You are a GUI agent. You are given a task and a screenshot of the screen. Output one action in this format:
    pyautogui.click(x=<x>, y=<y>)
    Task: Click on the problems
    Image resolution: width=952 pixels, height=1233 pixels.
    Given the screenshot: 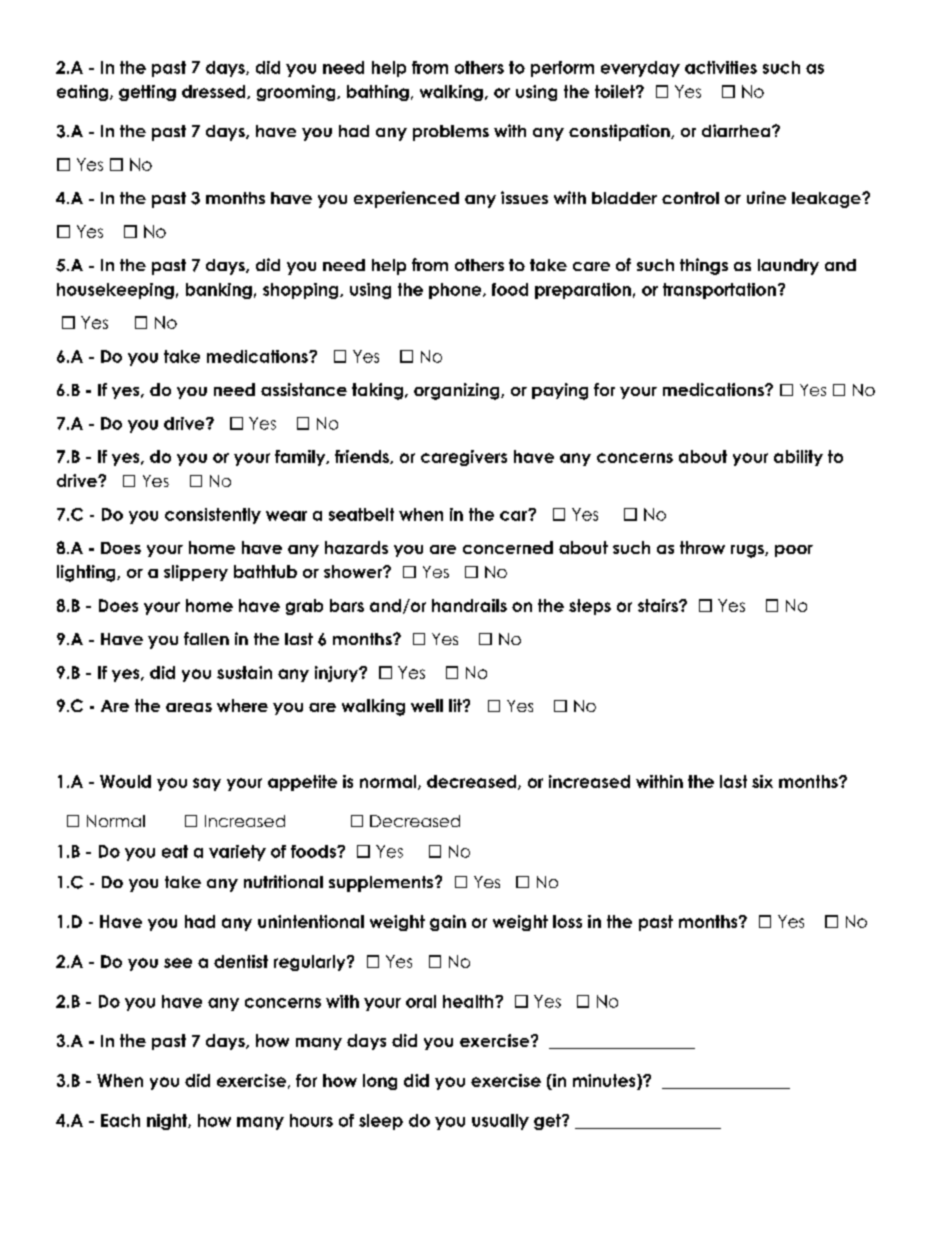 What is the action you would take?
    pyautogui.click(x=451, y=133)
